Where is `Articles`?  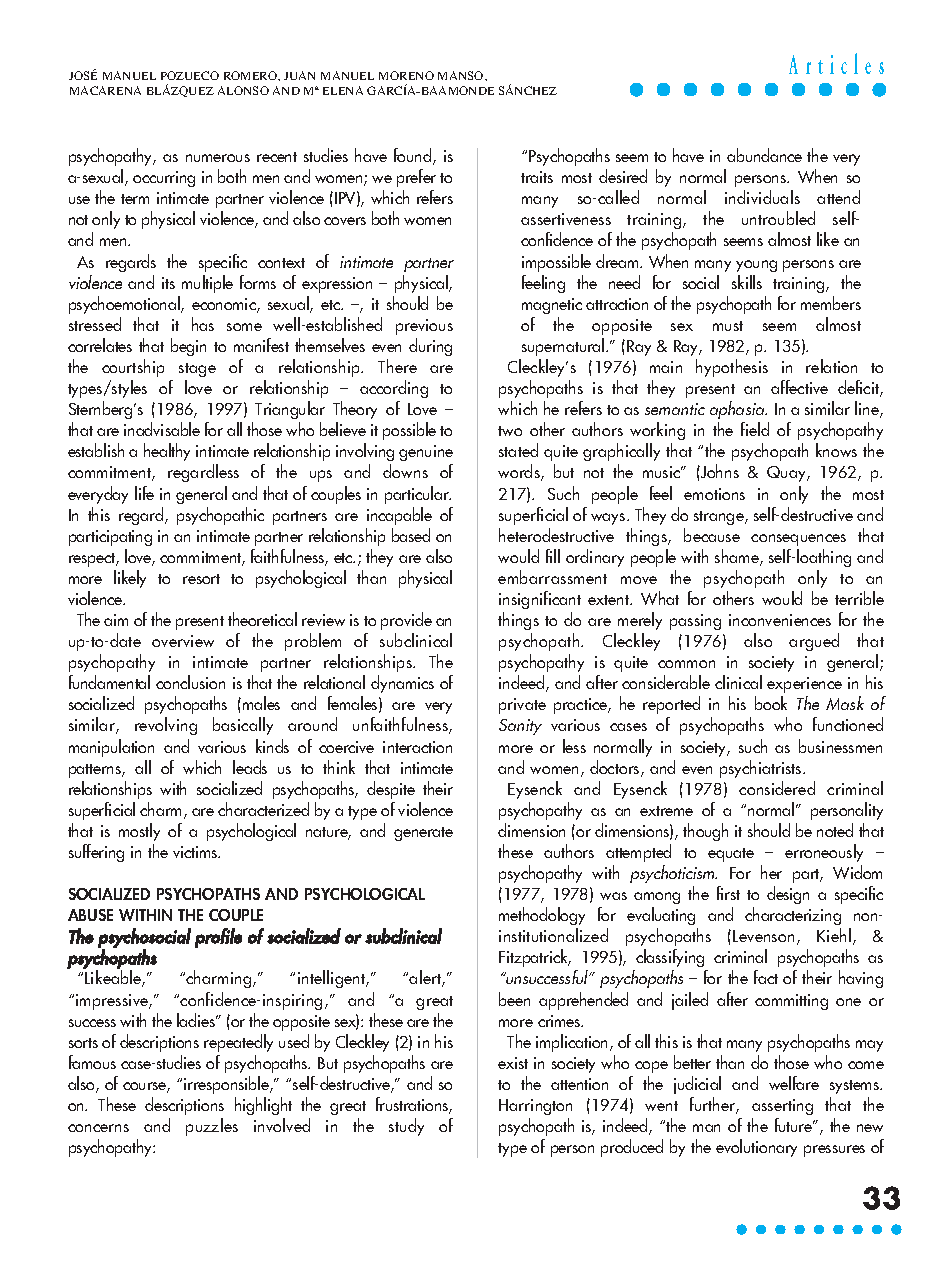 Articles is located at coordinates (836, 63).
